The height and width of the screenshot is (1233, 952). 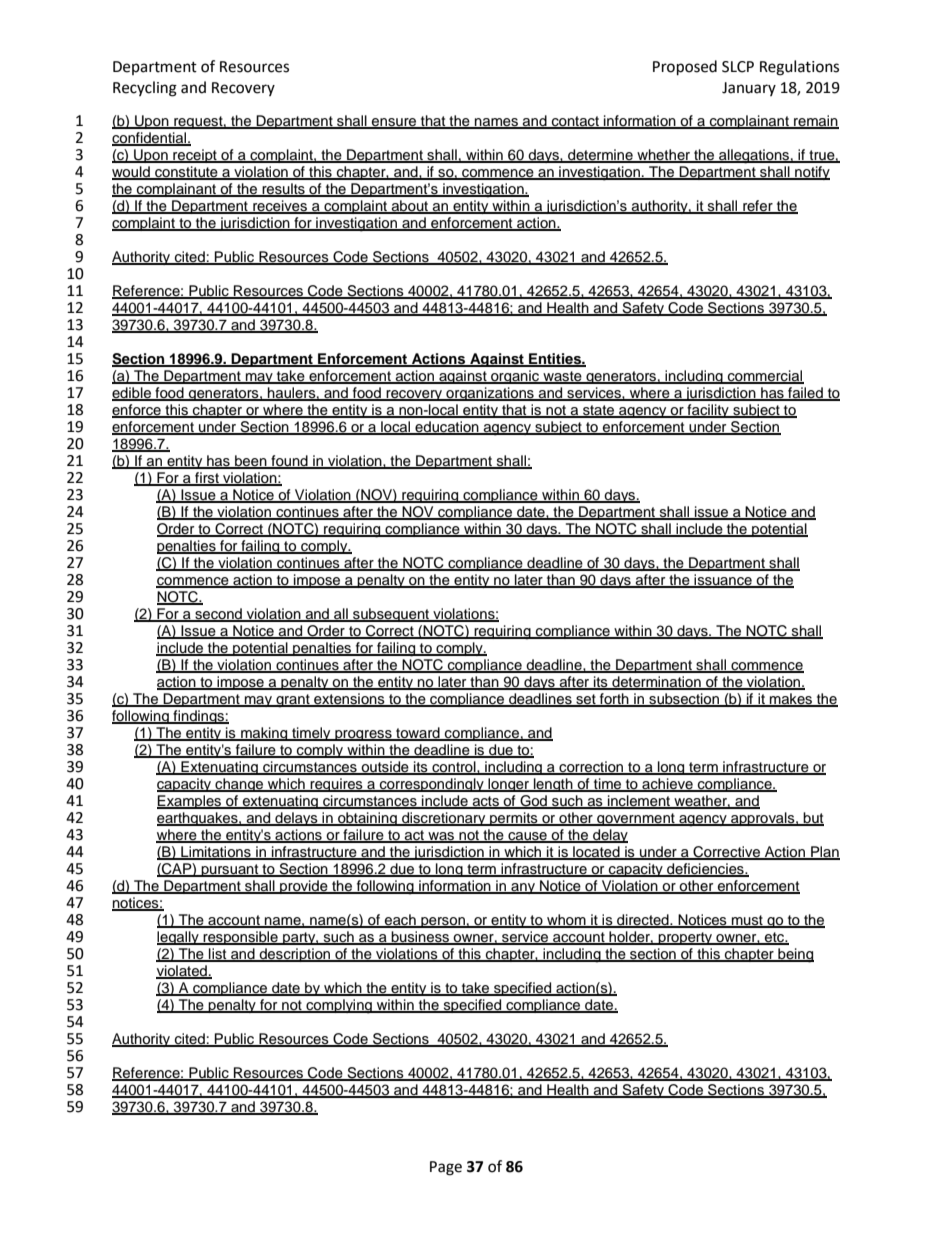 I want to click on contact, so click(x=575, y=122).
